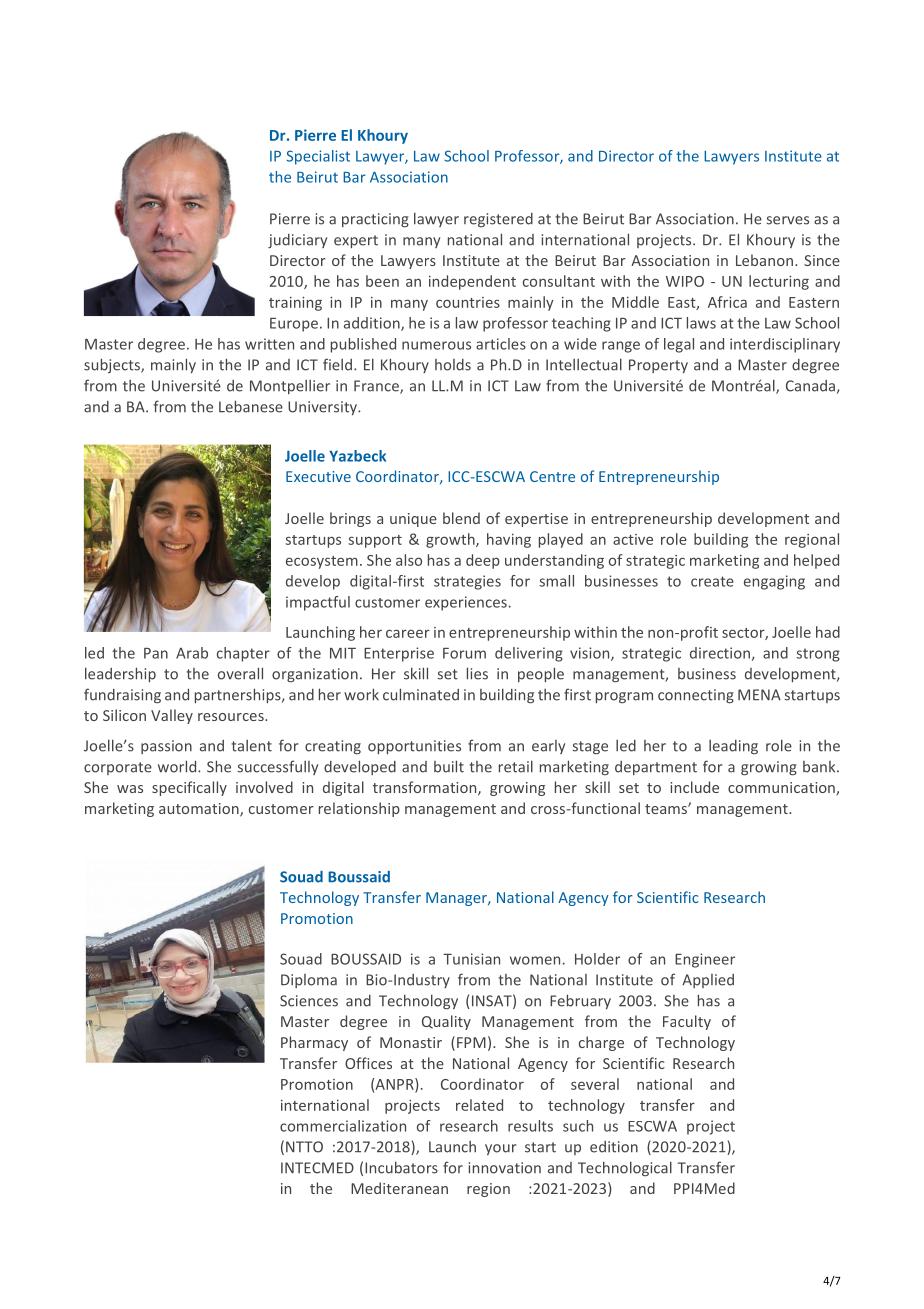 Image resolution: width=924 pixels, height=1309 pixels. I want to click on helped, so click(816, 561).
